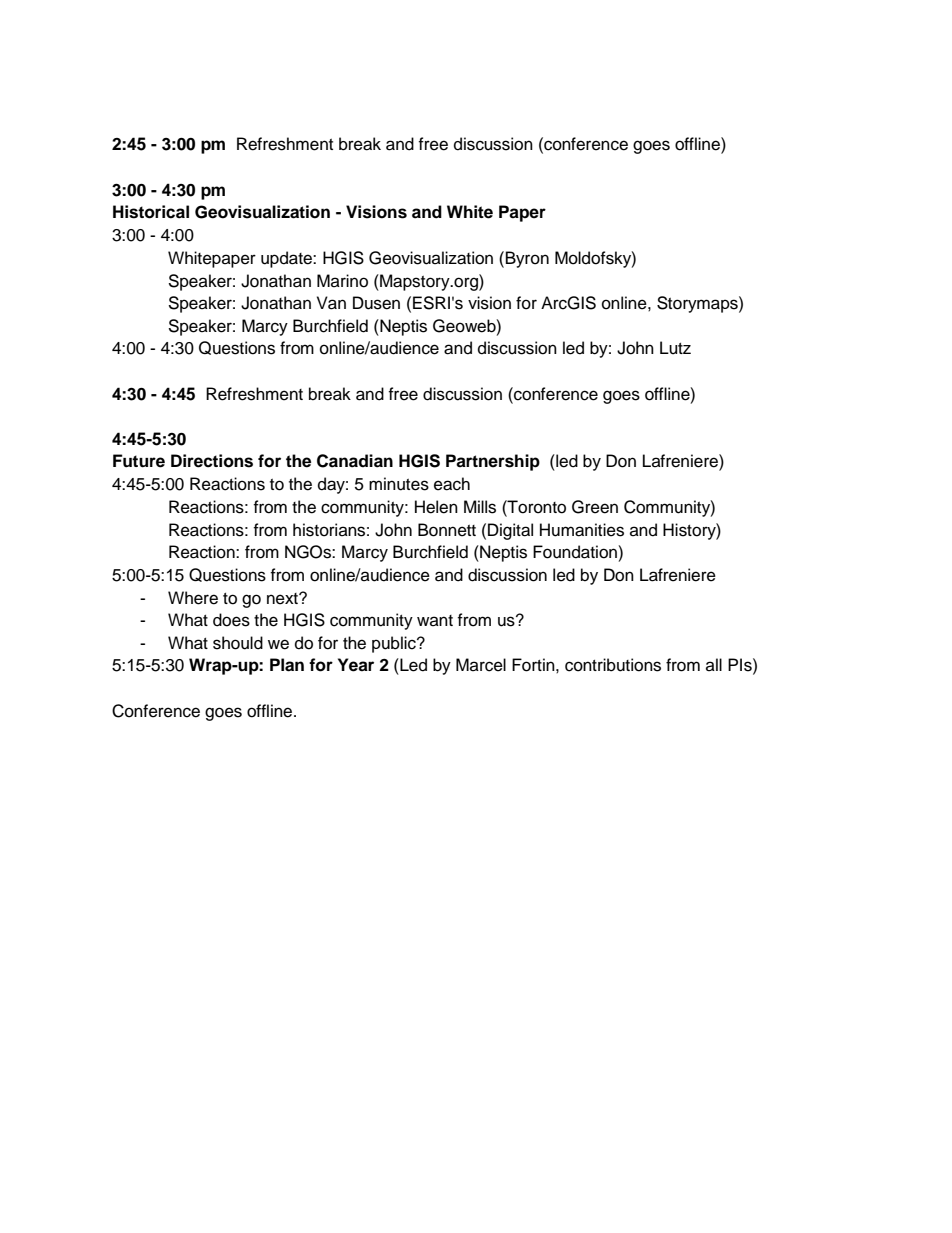 This image has height=1233, width=952. What do you see at coordinates (595, 507) in the image?
I see `Green` at bounding box center [595, 507].
